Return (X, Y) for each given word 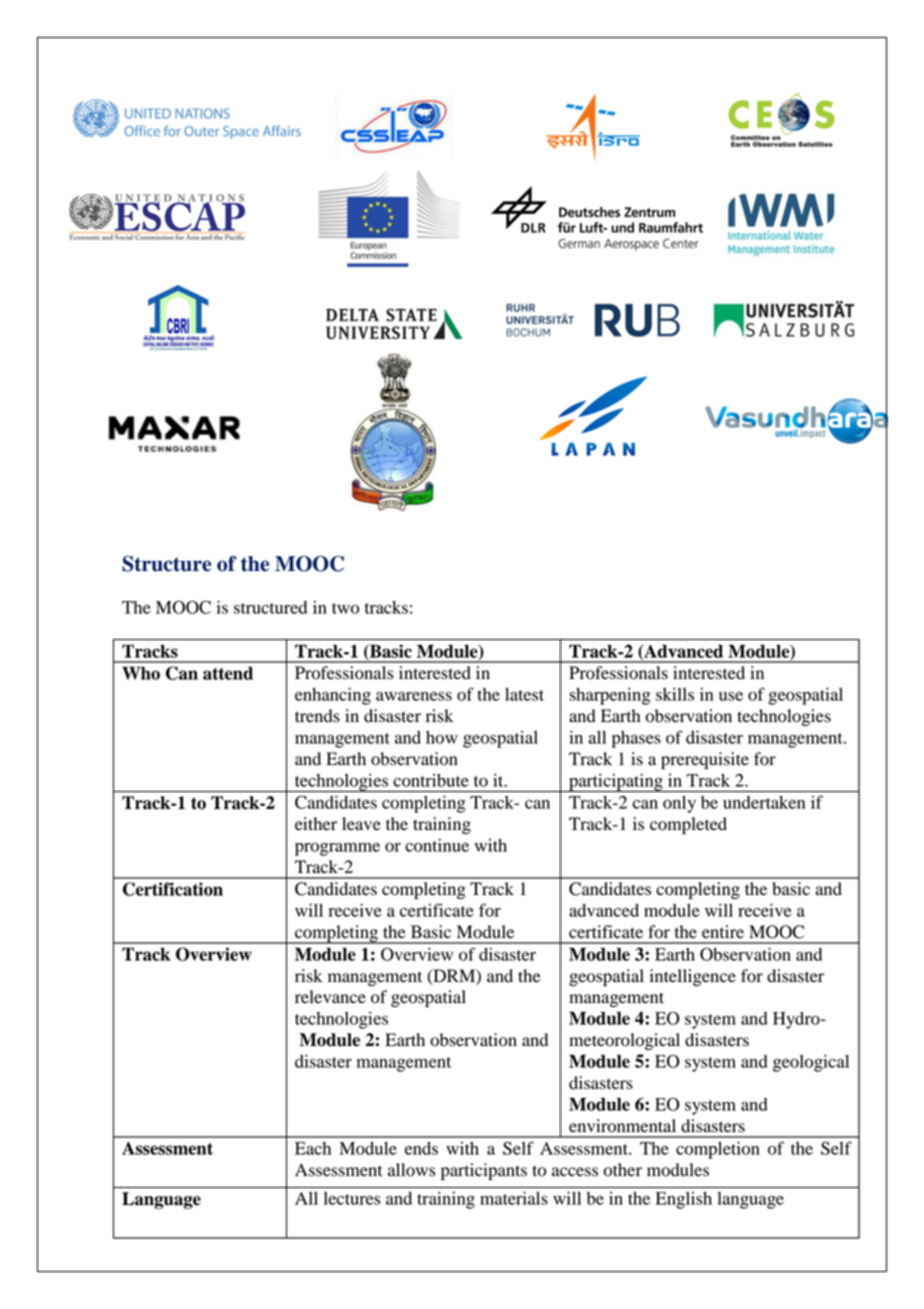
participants (484, 1171)
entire (723, 932)
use (731, 696)
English (684, 1200)
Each (313, 1148)
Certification (173, 889)
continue (437, 845)
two (345, 608)
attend (228, 673)
